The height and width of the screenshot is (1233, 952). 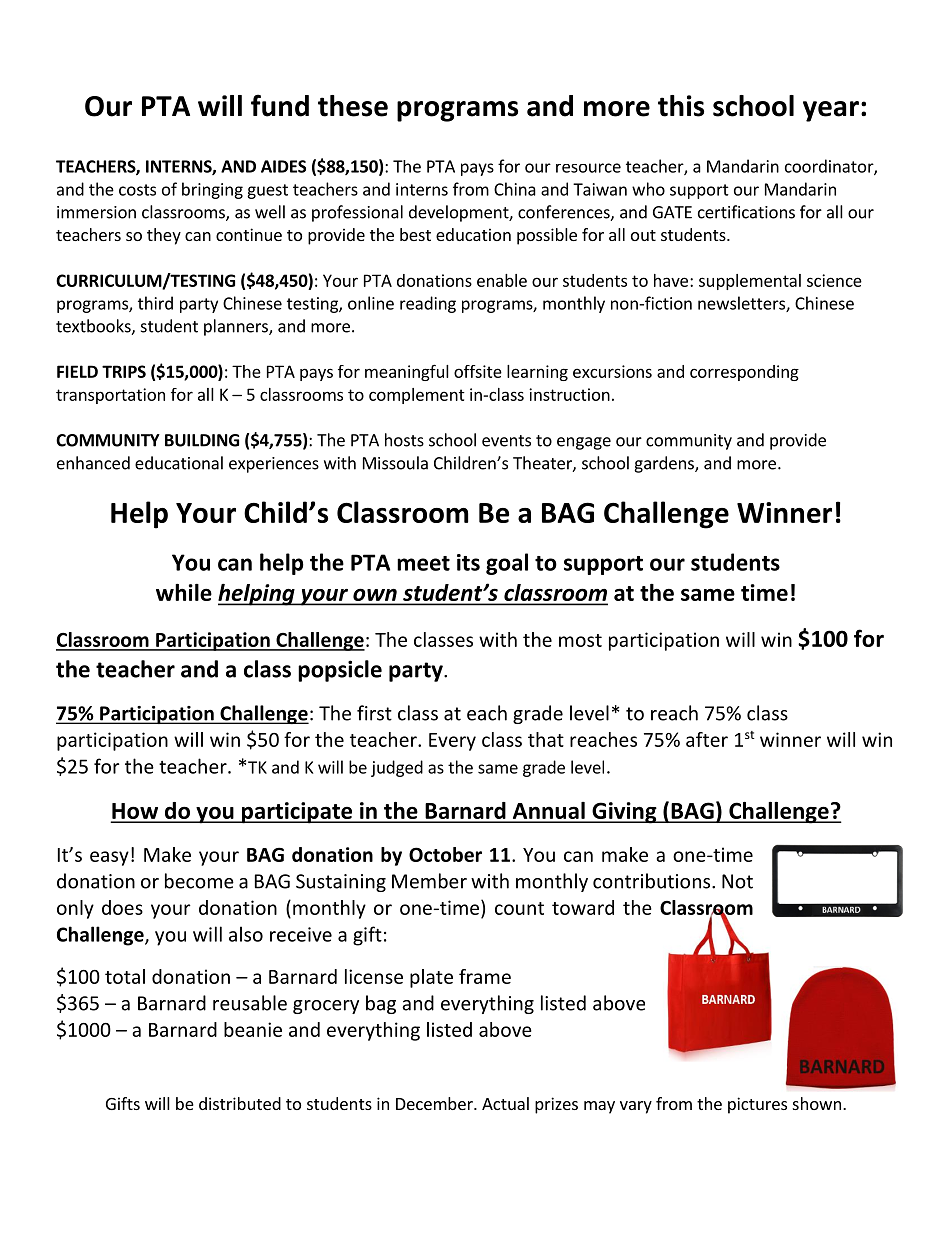 I want to click on become, so click(x=199, y=881).
